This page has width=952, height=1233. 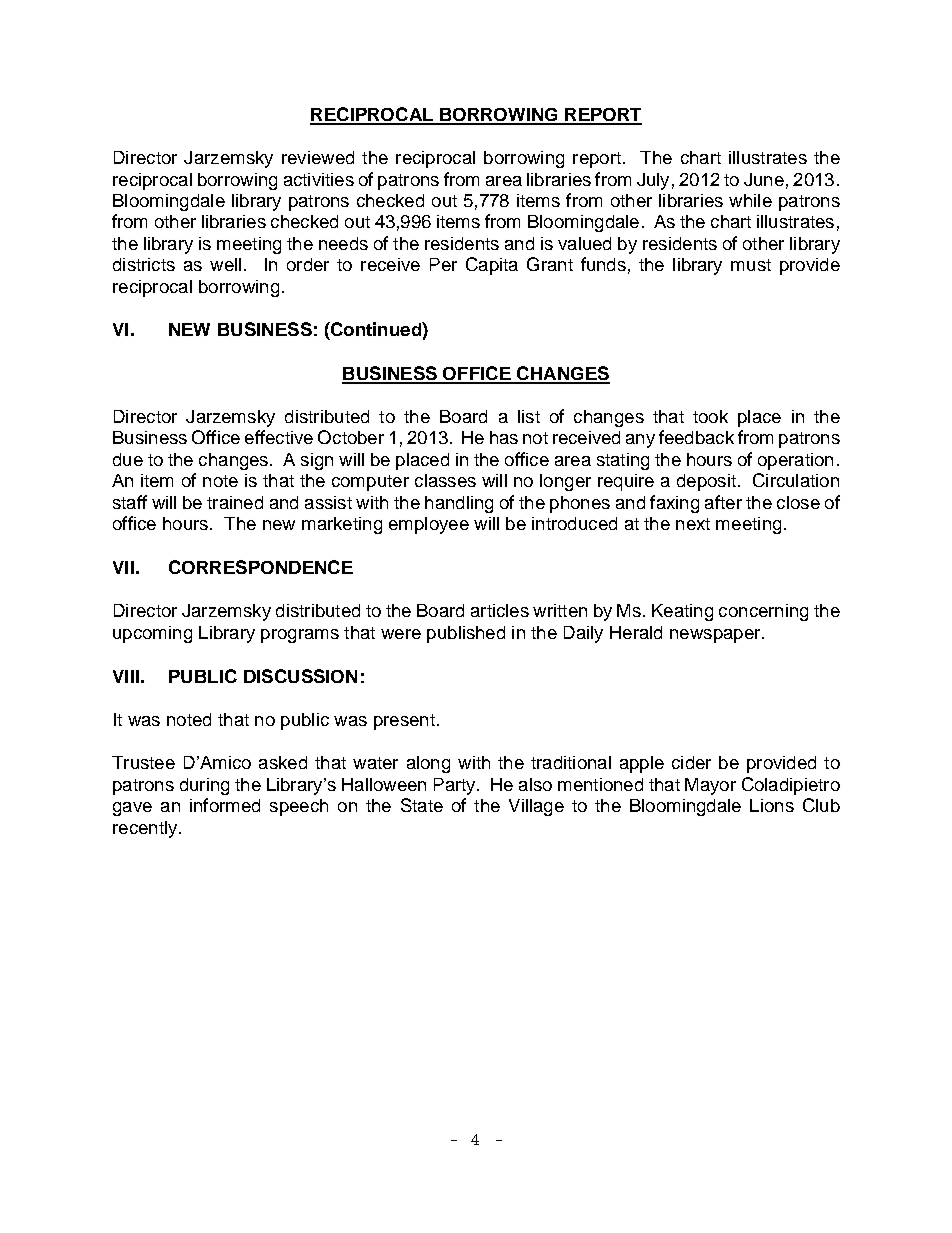 What do you see at coordinates (318, 157) in the page?
I see `reviewed` at bounding box center [318, 157].
